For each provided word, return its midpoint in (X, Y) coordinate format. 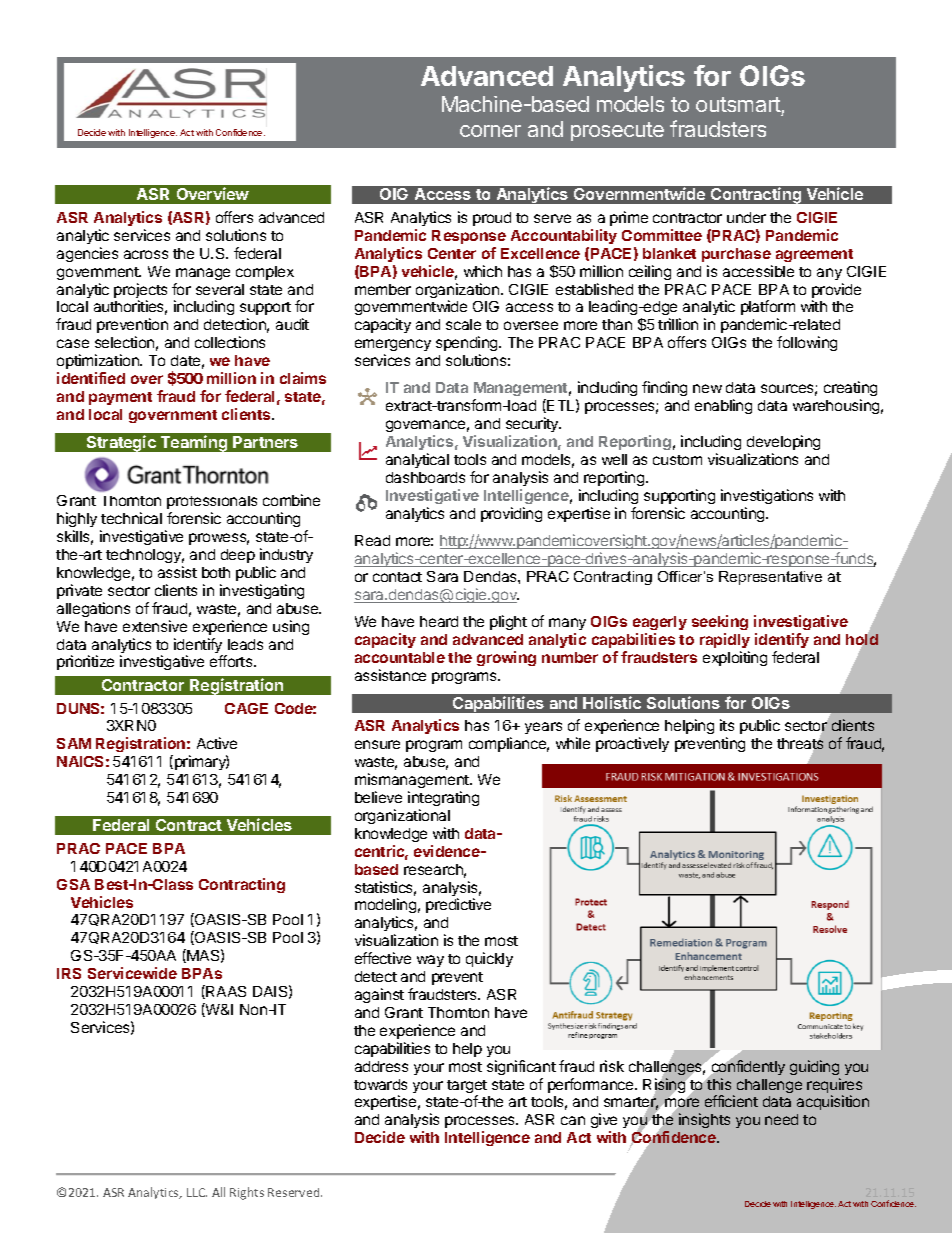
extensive (155, 626)
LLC (197, 1192)
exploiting (735, 658)
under (746, 217)
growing (506, 658)
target (467, 1088)
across (146, 254)
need (781, 1119)
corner (490, 131)
